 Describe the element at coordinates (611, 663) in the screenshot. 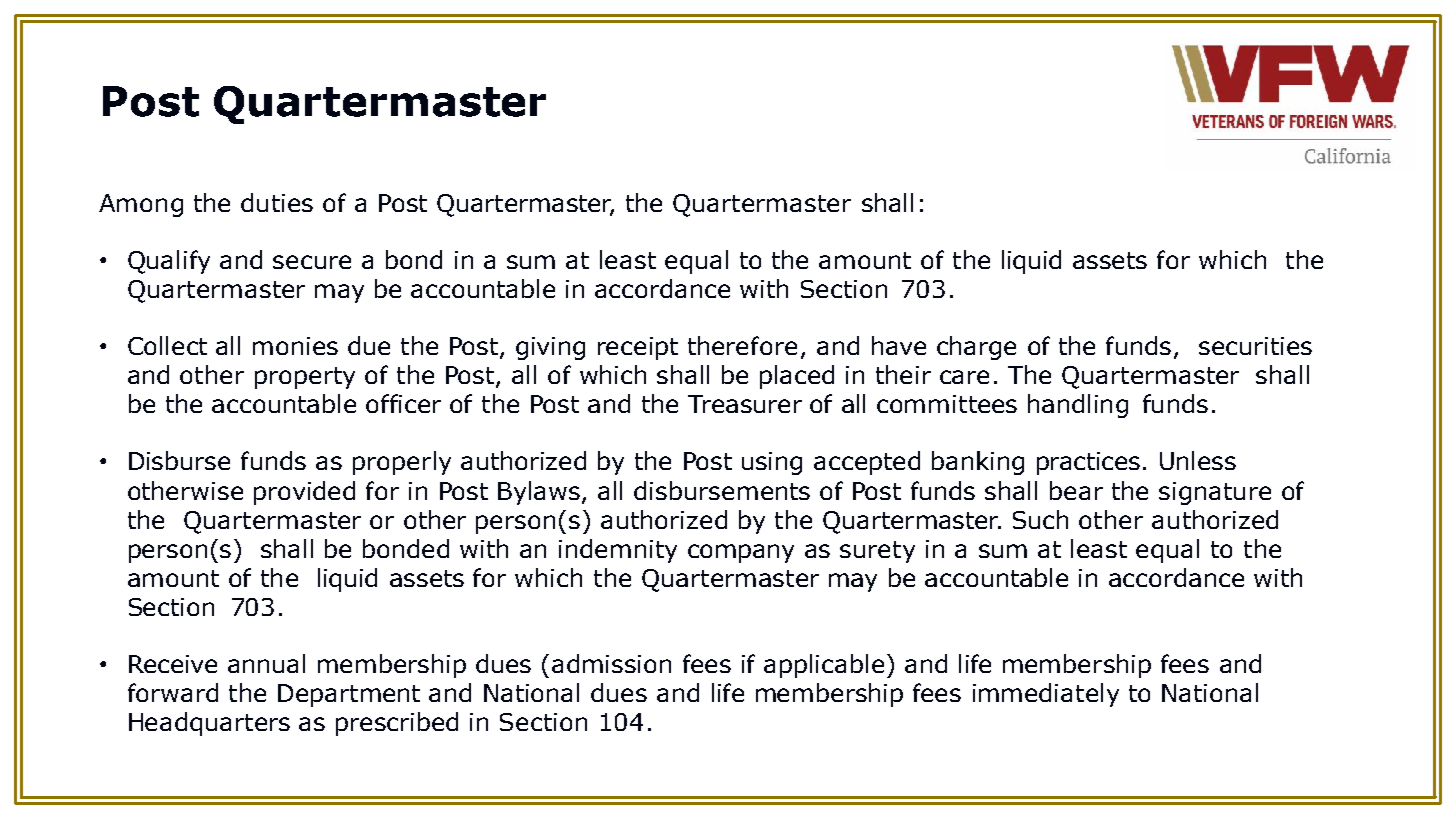

I see `admission` at that location.
